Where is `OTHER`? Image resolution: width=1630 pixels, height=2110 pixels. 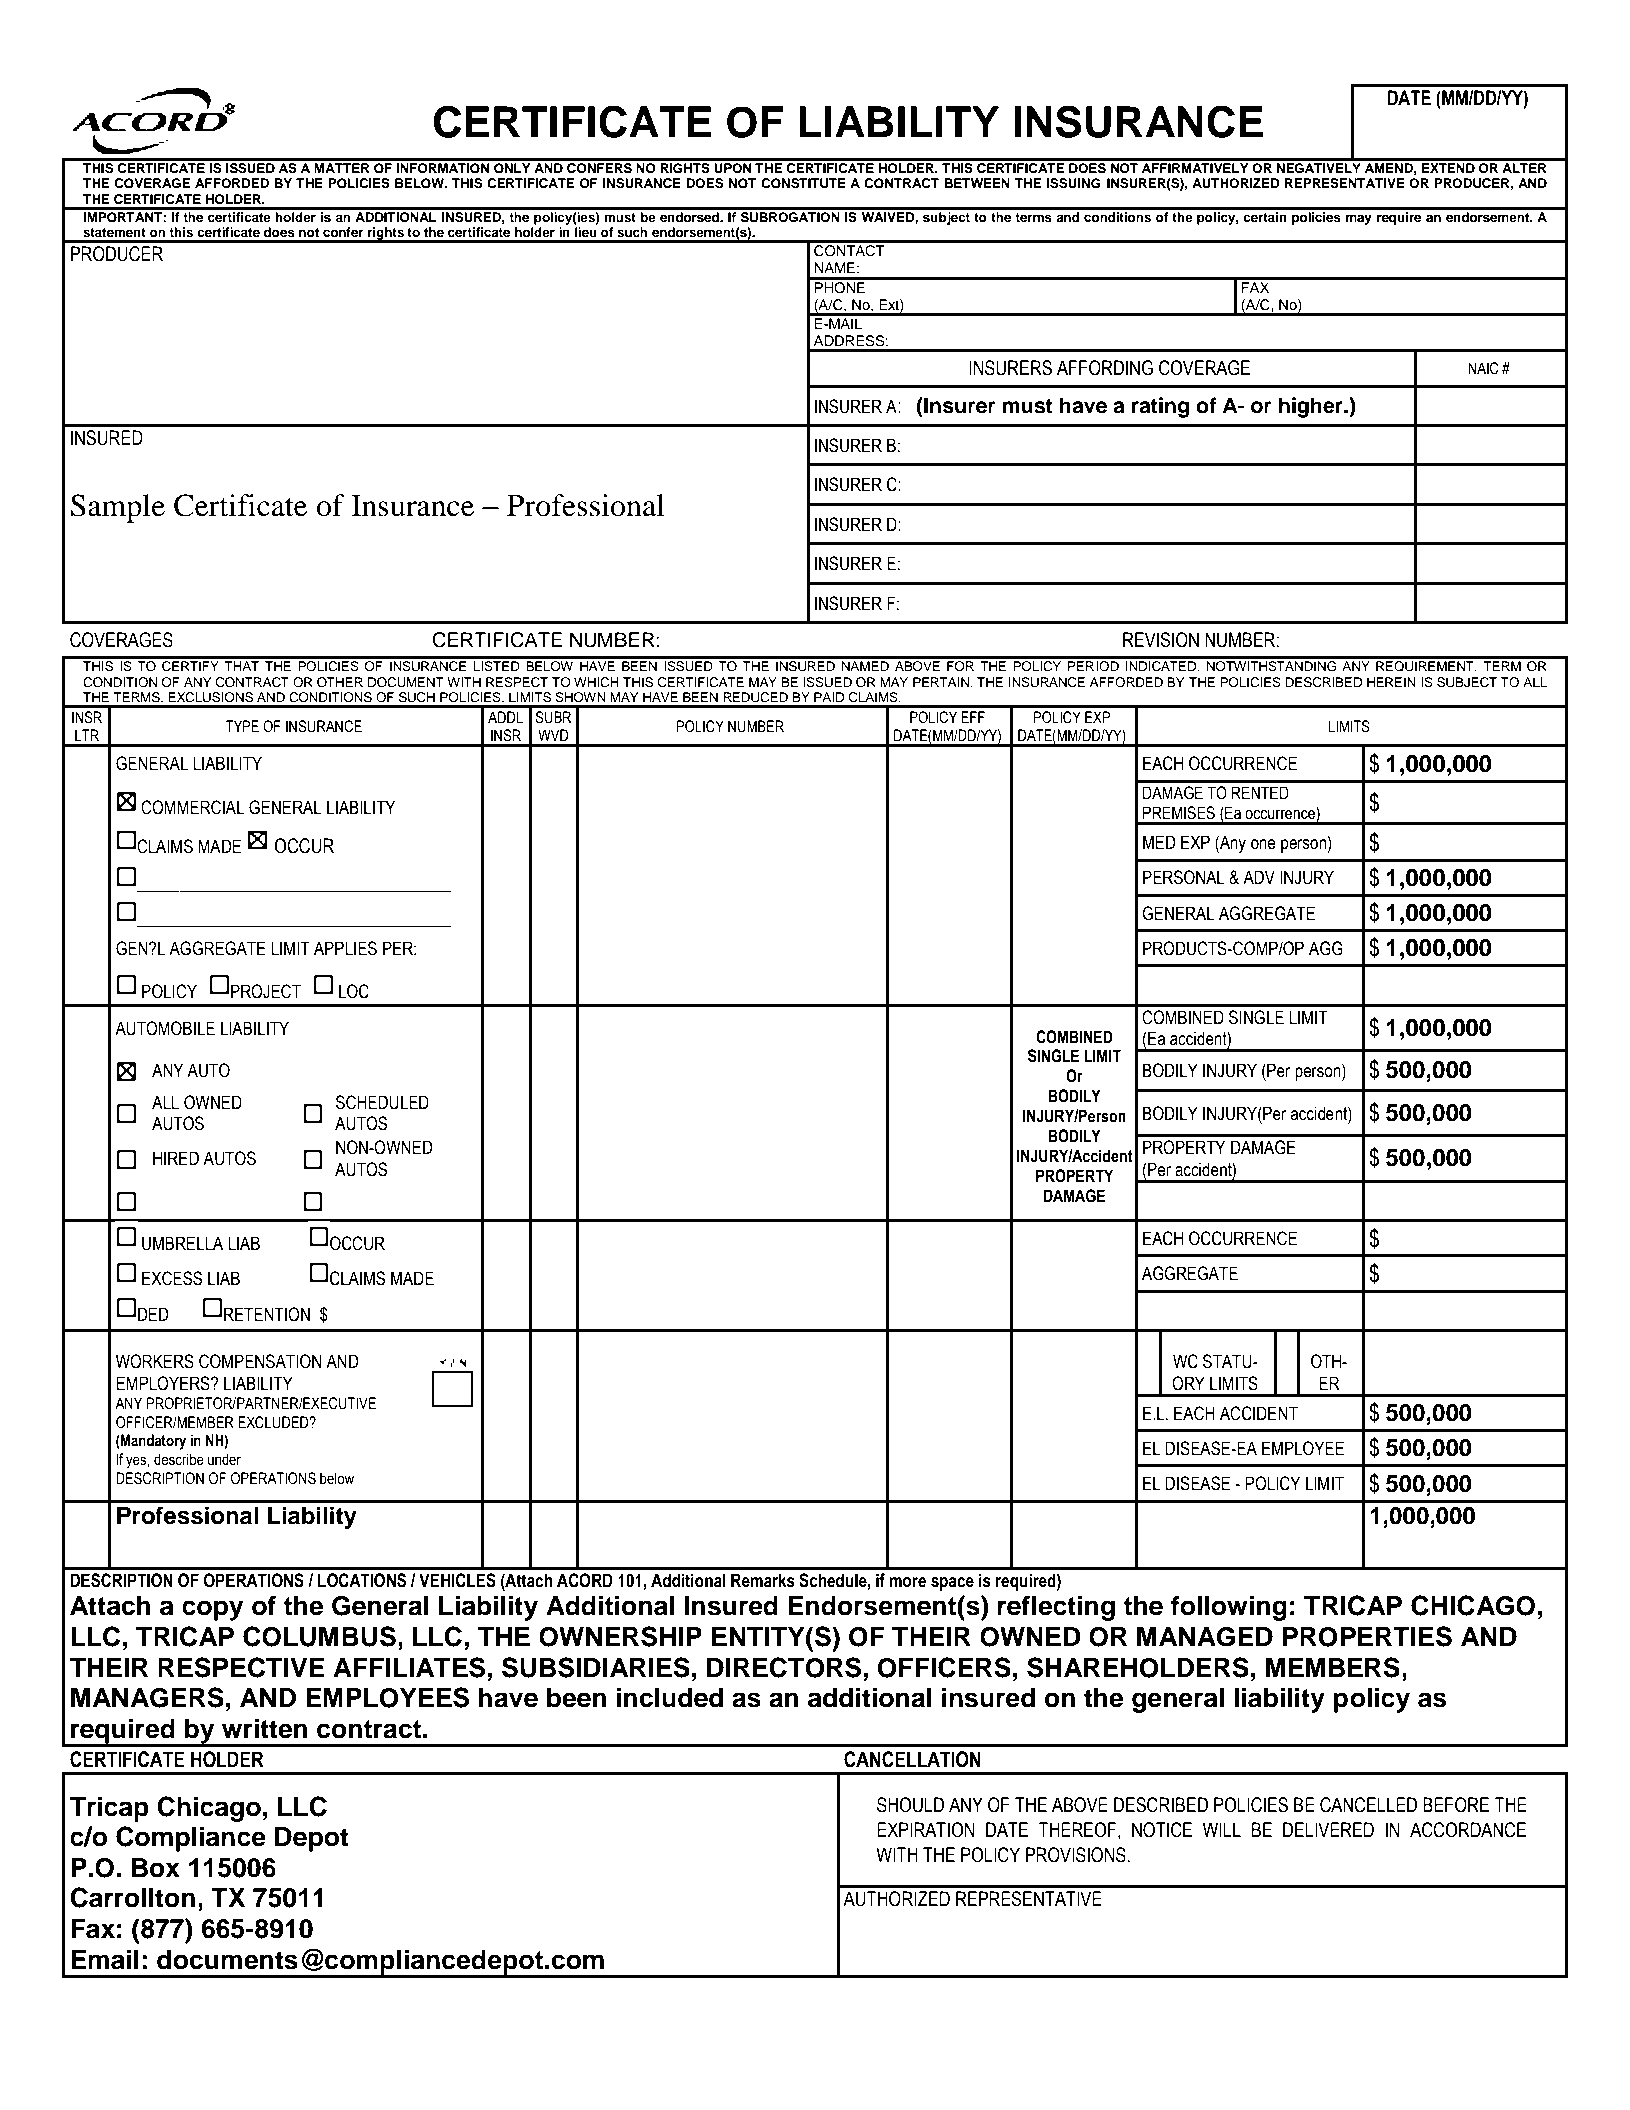 OTHER is located at coordinates (340, 682).
